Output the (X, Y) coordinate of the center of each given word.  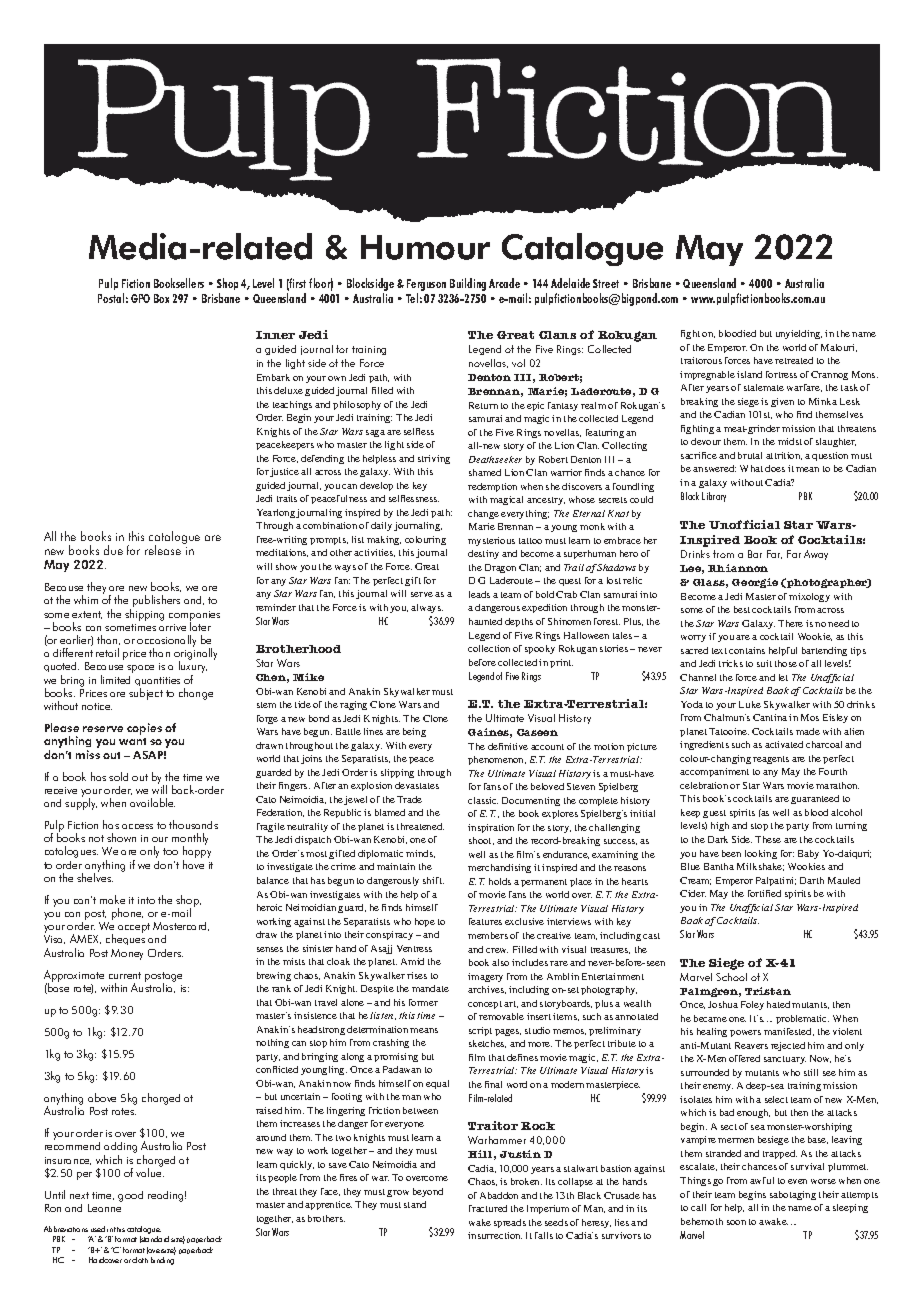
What (751, 468)
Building (468, 284)
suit (764, 663)
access (137, 826)
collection (489, 648)
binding (163, 1259)
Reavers (751, 1045)
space (140, 669)
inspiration (491, 828)
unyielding (799, 334)
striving (434, 459)
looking (761, 854)
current (125, 975)
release (163, 550)
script (480, 1031)
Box (161, 298)
